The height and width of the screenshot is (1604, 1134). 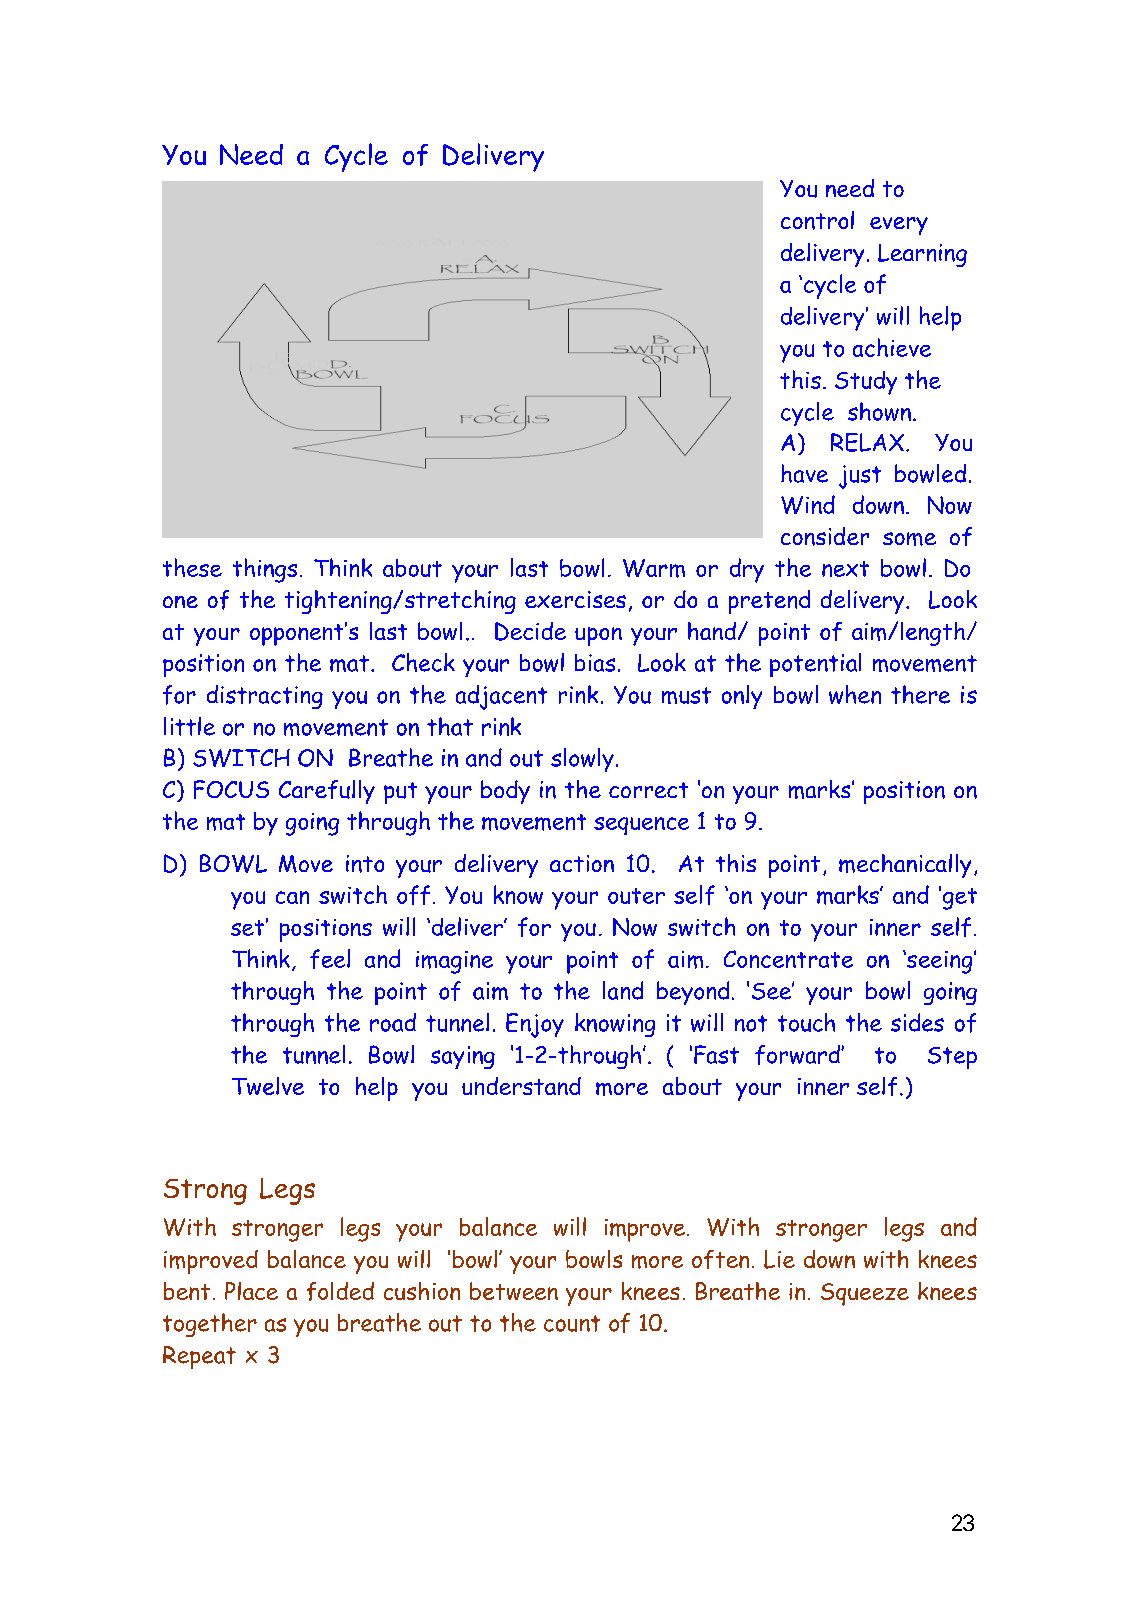 What do you see at coordinates (817, 220) in the screenshot?
I see `control` at bounding box center [817, 220].
